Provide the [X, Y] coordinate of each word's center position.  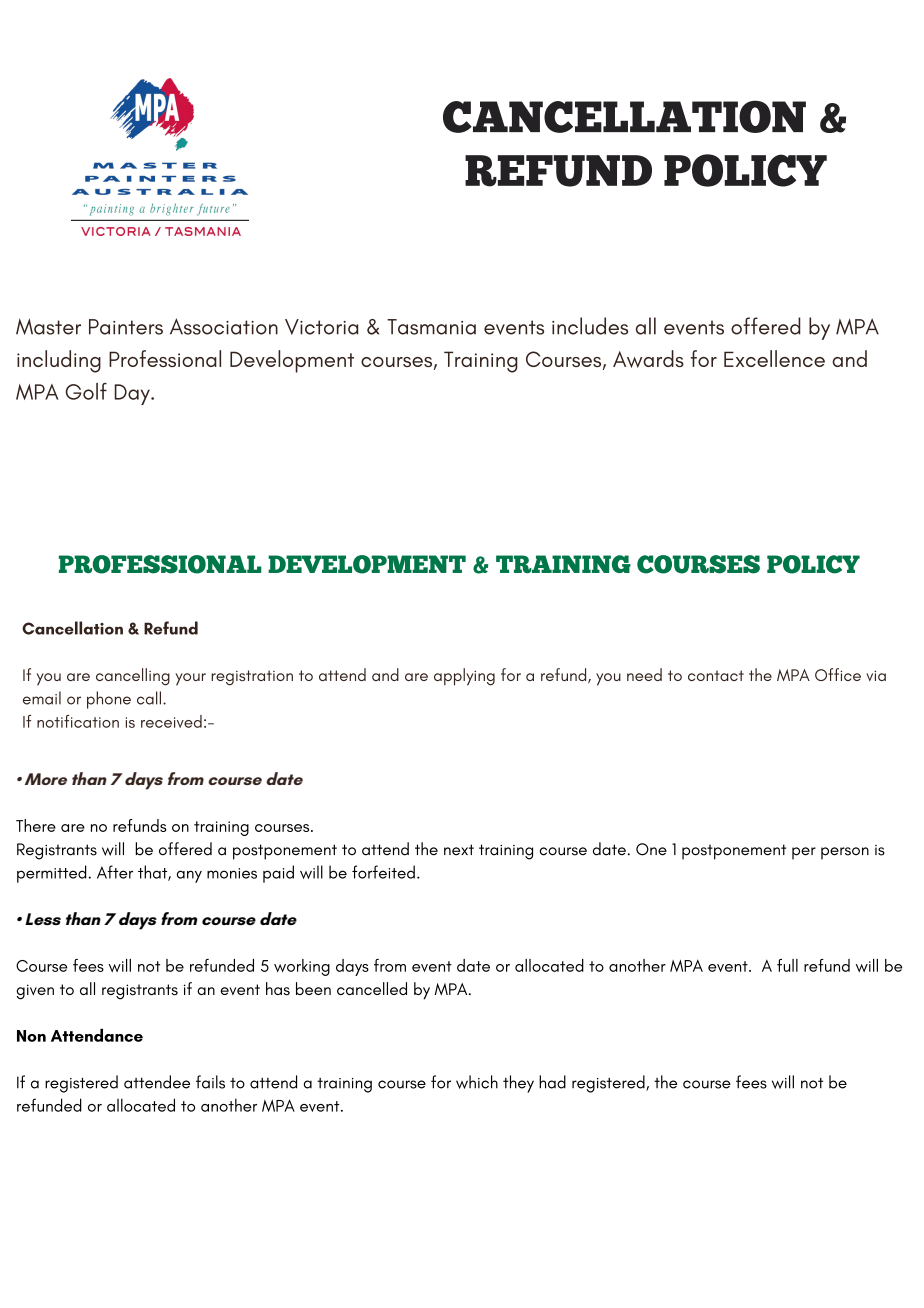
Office [838, 674]
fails [210, 1082]
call [149, 698]
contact [716, 675]
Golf [86, 391]
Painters [126, 327]
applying [464, 677]
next [459, 850]
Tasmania [431, 327]
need [644, 674]
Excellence [774, 358]
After [115, 872]
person [845, 853]
